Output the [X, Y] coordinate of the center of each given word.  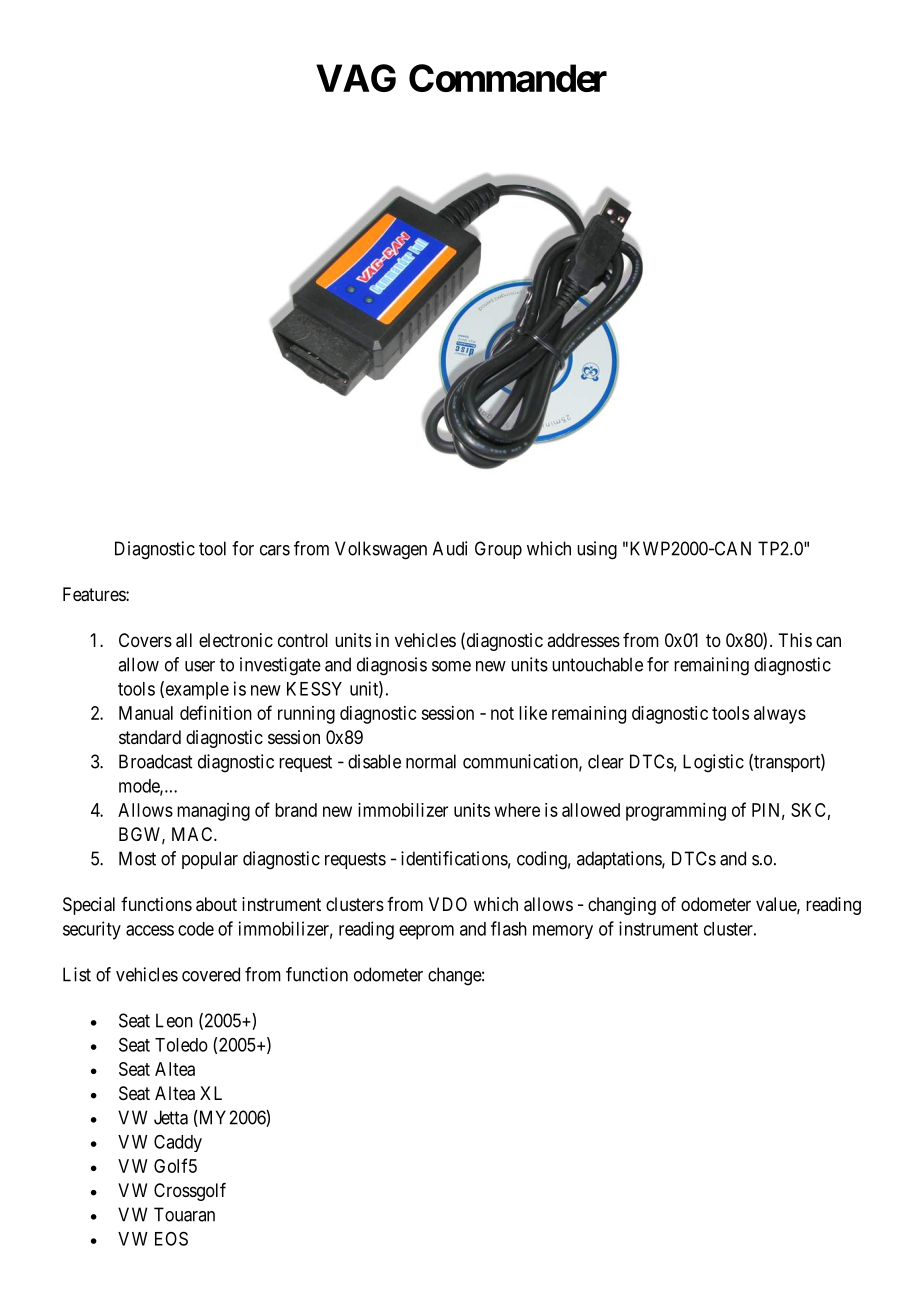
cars [275, 550]
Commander [508, 78]
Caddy [178, 1143]
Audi [450, 548]
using [597, 550]
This [795, 640]
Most [137, 858]
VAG [356, 78]
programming [676, 812]
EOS [171, 1238]
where [517, 810]
